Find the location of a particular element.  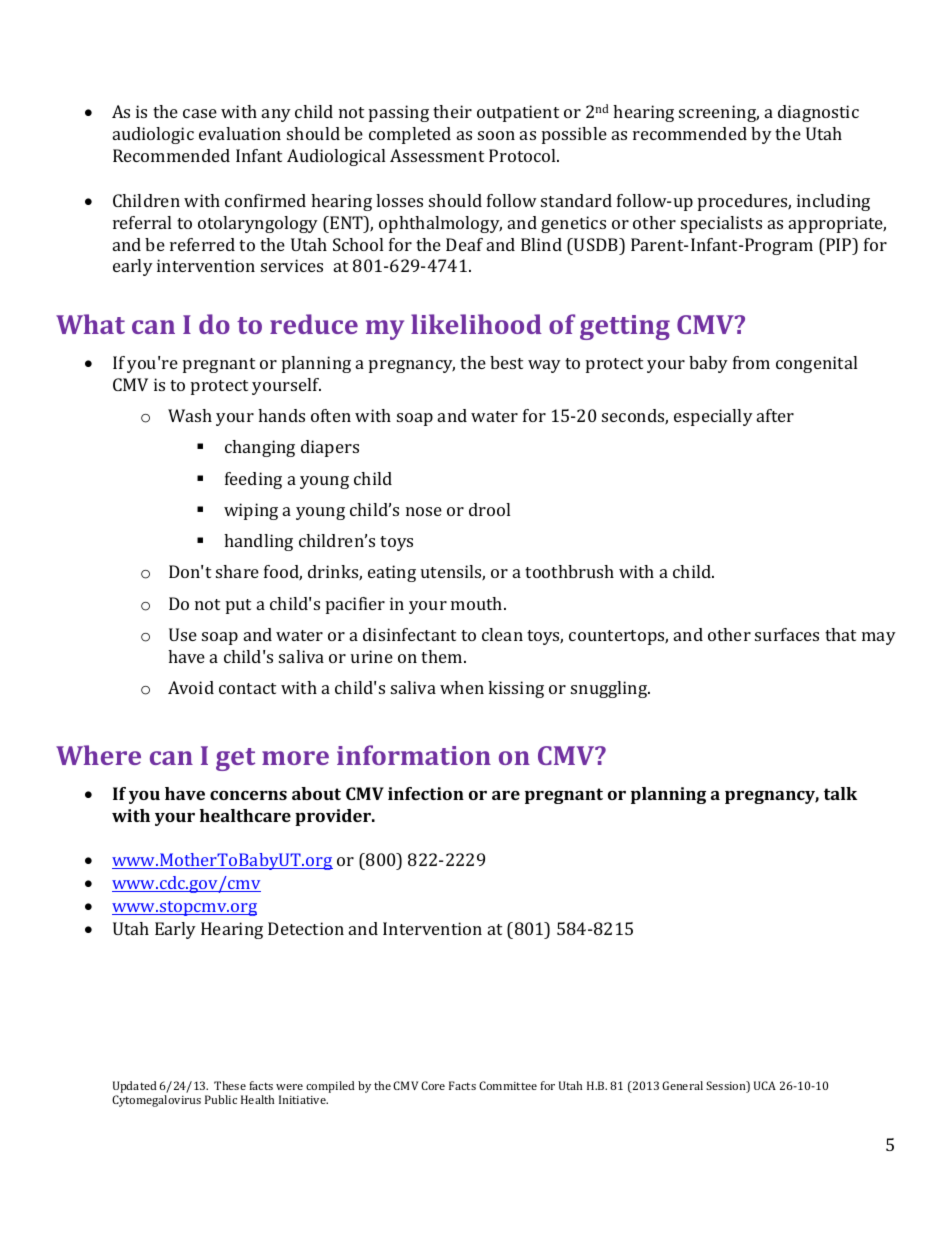

These is located at coordinates (230, 1085).
